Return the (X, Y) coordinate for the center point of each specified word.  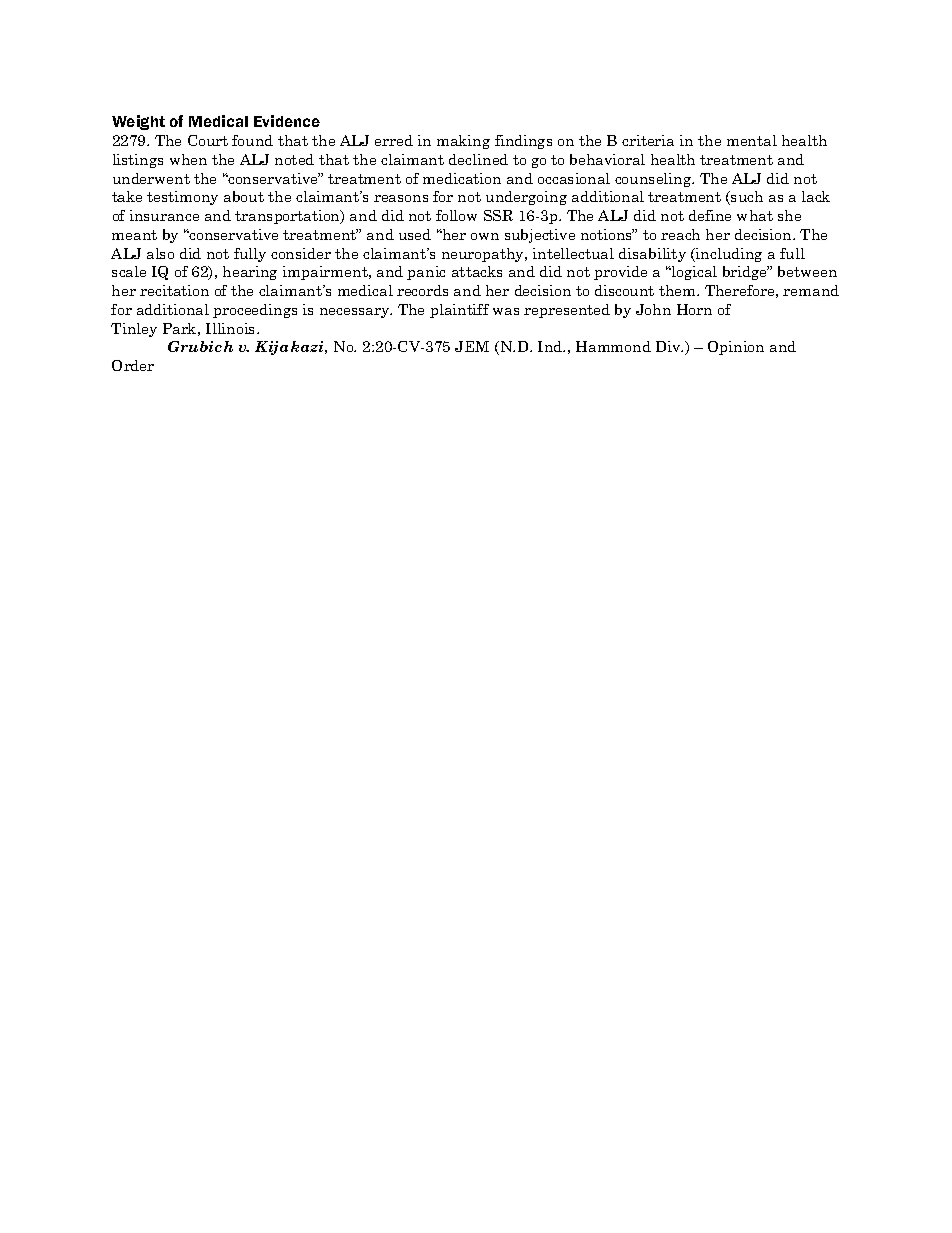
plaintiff (459, 311)
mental (752, 140)
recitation (174, 290)
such (746, 198)
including (728, 255)
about (244, 196)
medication (462, 178)
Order (133, 365)
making (463, 142)
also (160, 253)
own (485, 236)
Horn (694, 309)
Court (208, 140)
